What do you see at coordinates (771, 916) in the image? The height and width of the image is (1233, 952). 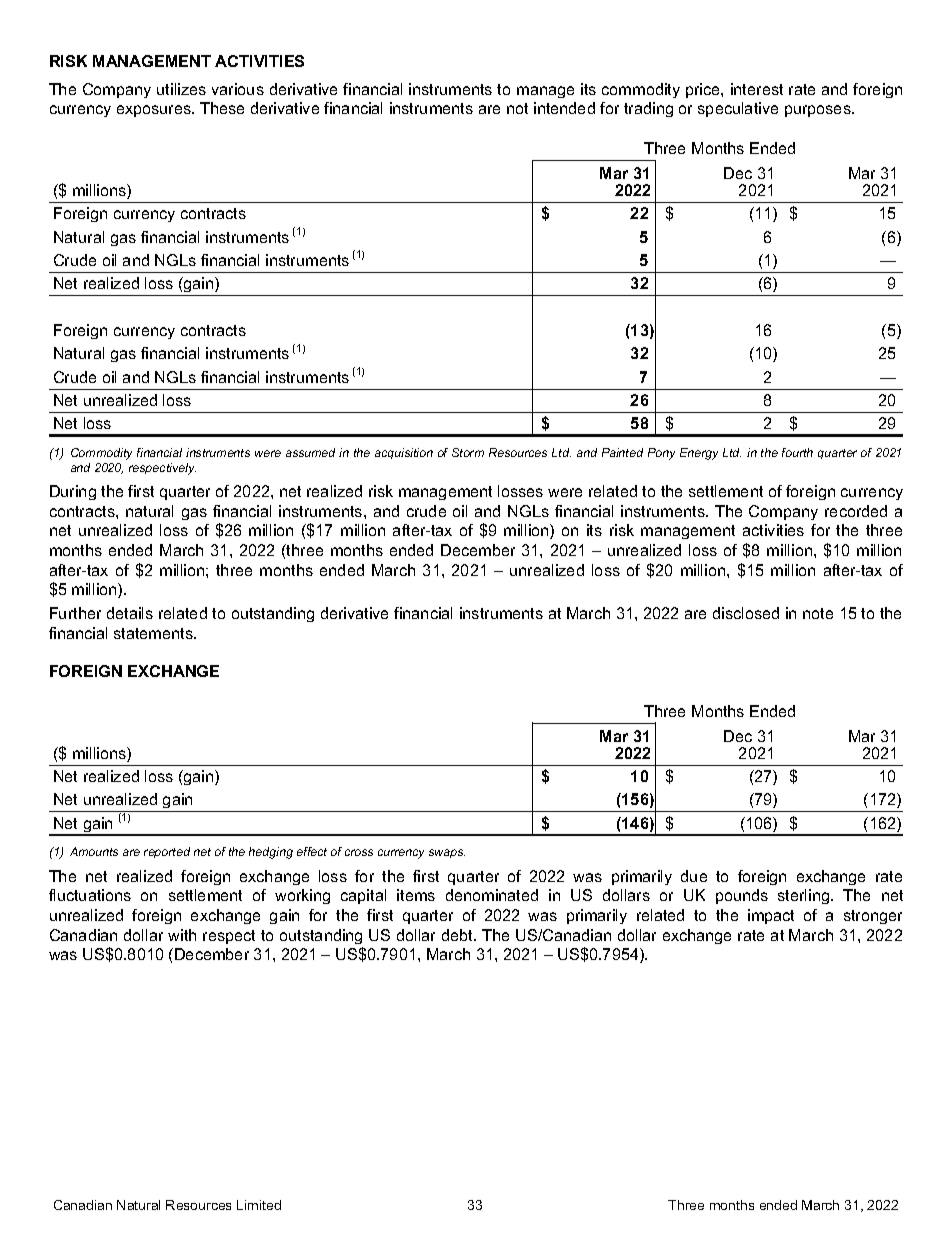 I see `impact` at bounding box center [771, 916].
